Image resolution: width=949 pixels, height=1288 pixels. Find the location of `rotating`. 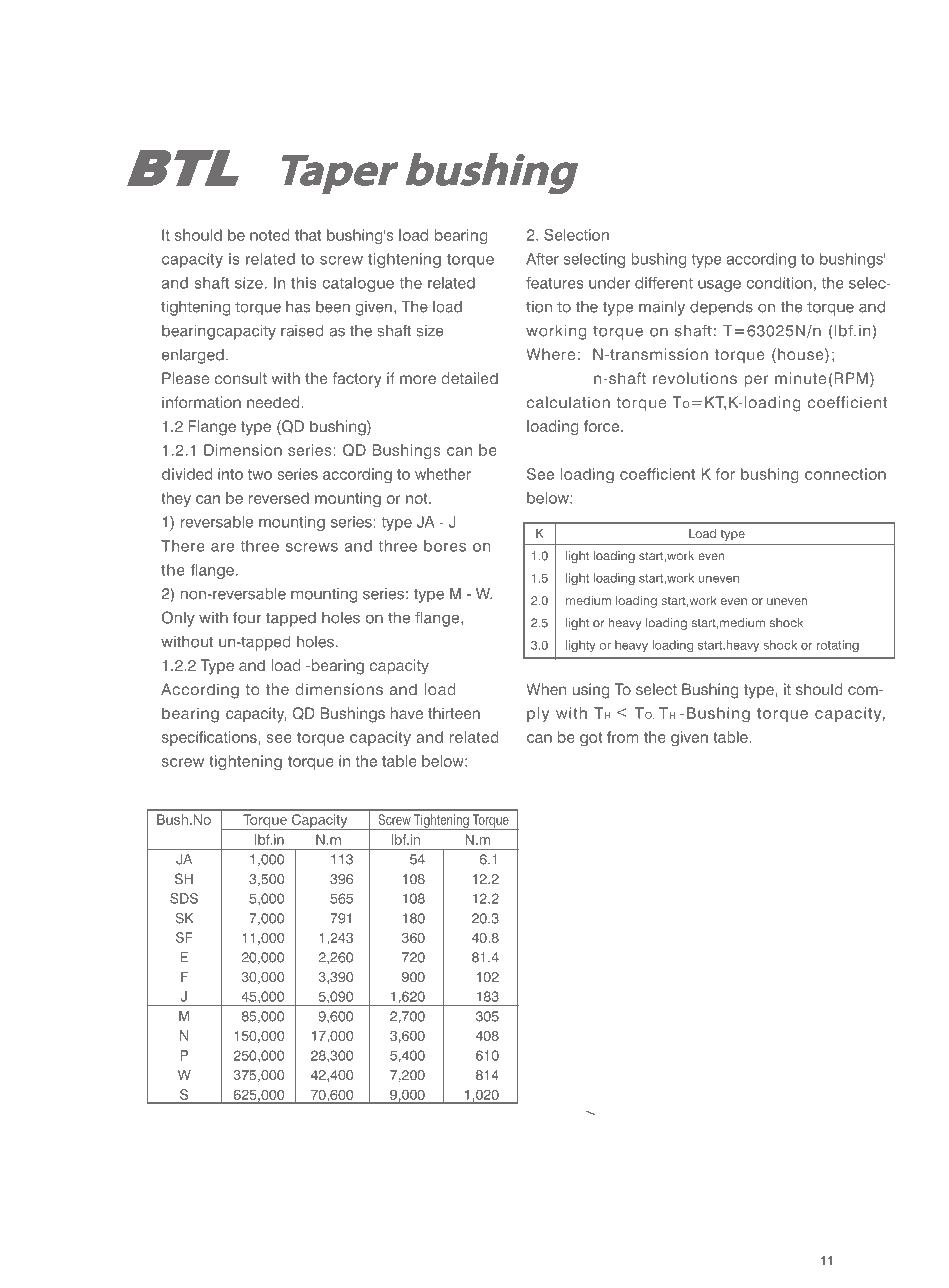

rotating is located at coordinates (838, 646).
